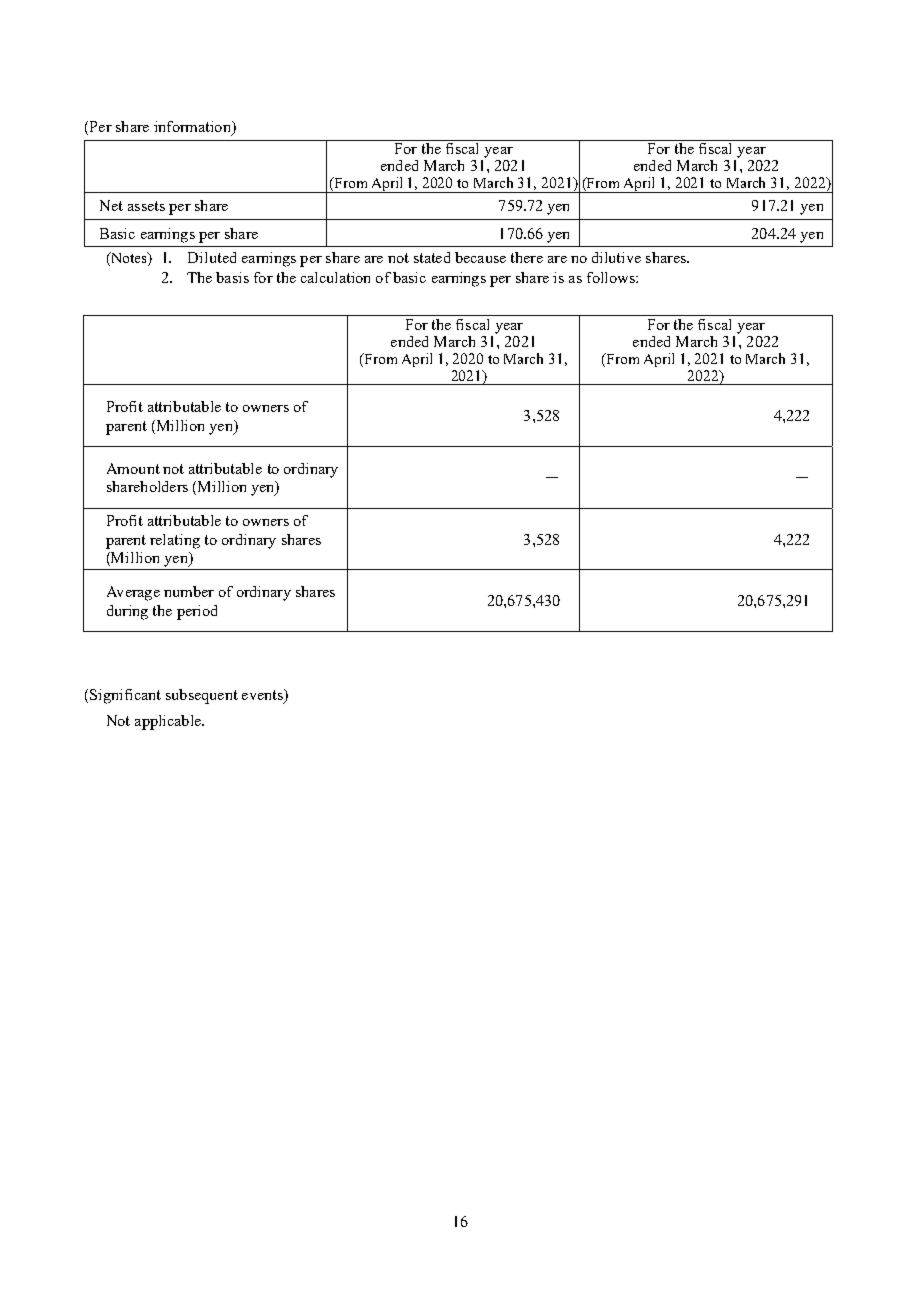 This screenshot has height=1308, width=924. Describe the element at coordinates (612, 277) in the screenshot. I see `follows` at that location.
